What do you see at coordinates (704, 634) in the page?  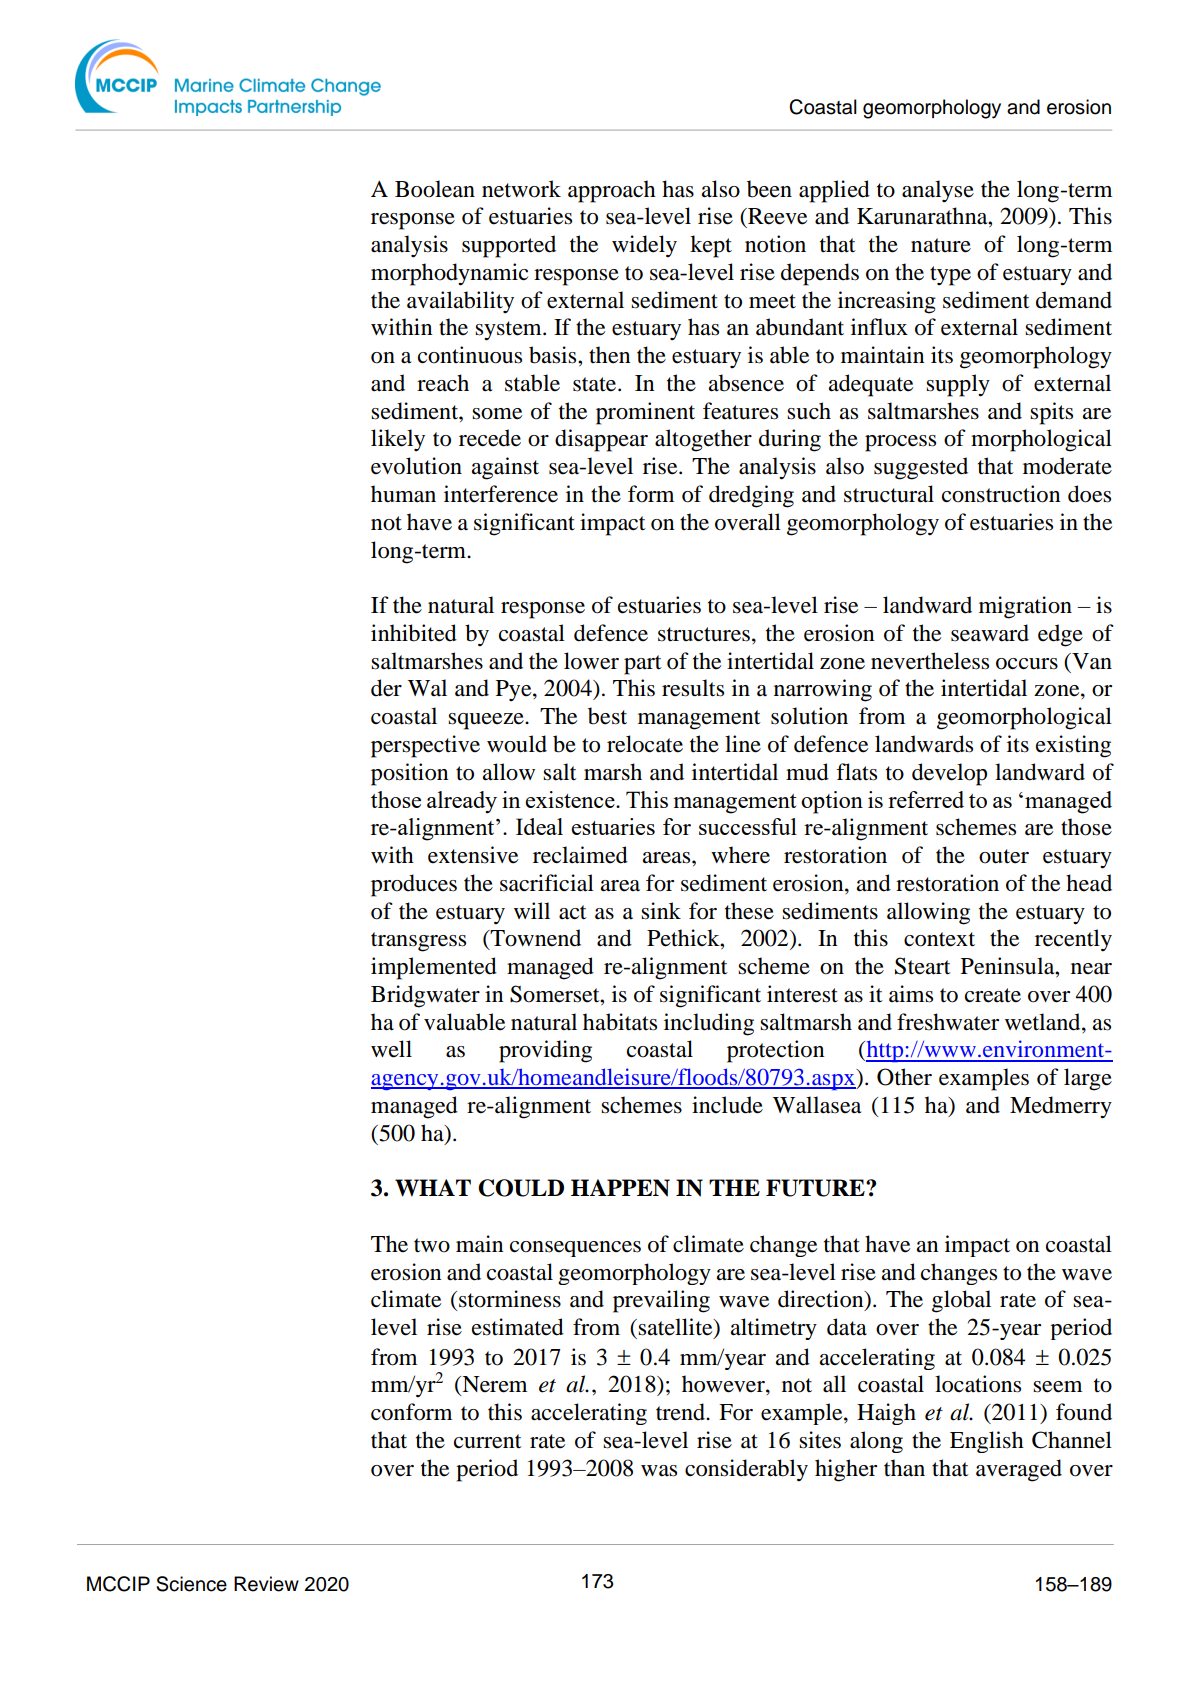 I see `structures` at bounding box center [704, 634].
